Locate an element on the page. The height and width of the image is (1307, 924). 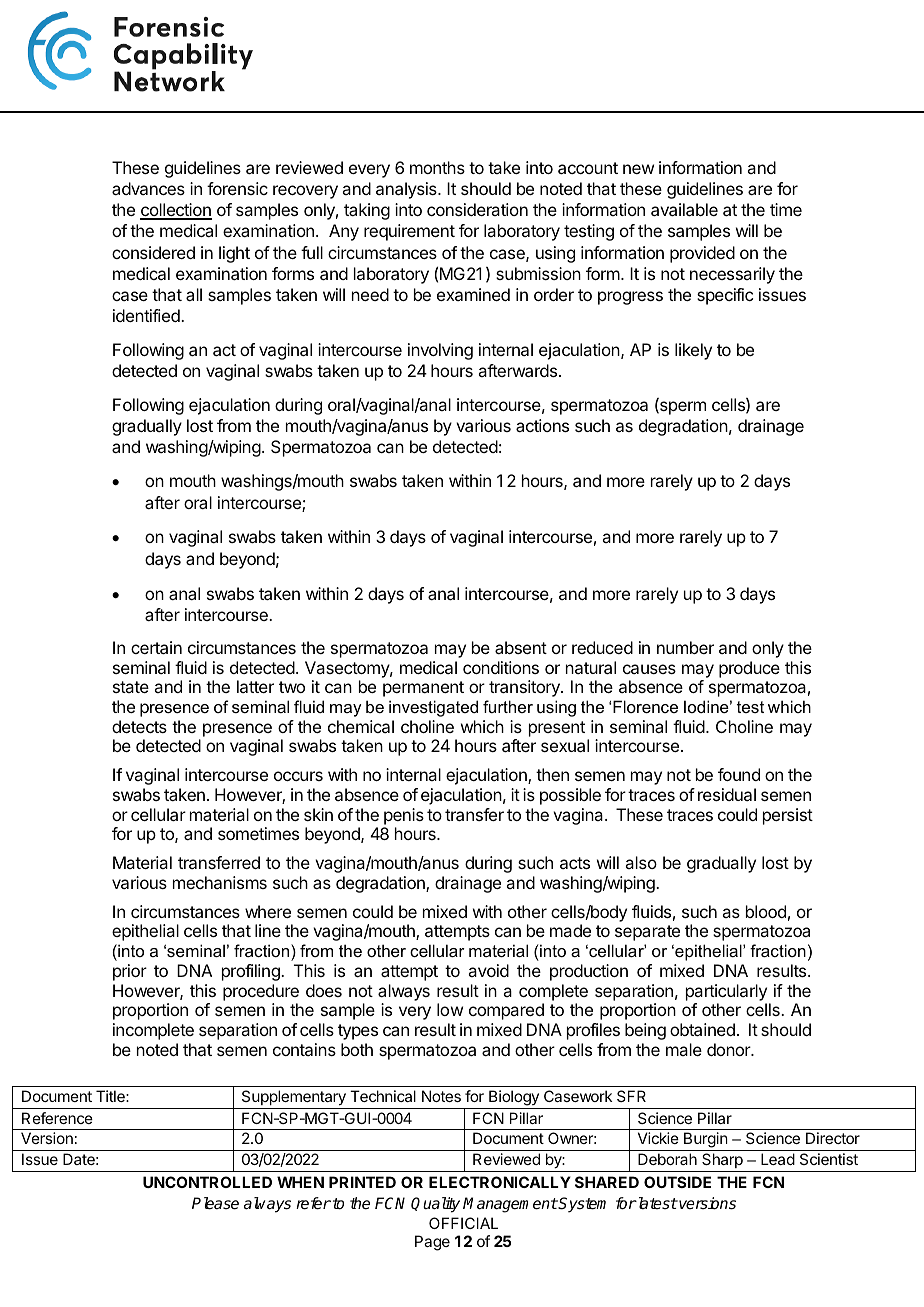
available is located at coordinates (684, 209).
